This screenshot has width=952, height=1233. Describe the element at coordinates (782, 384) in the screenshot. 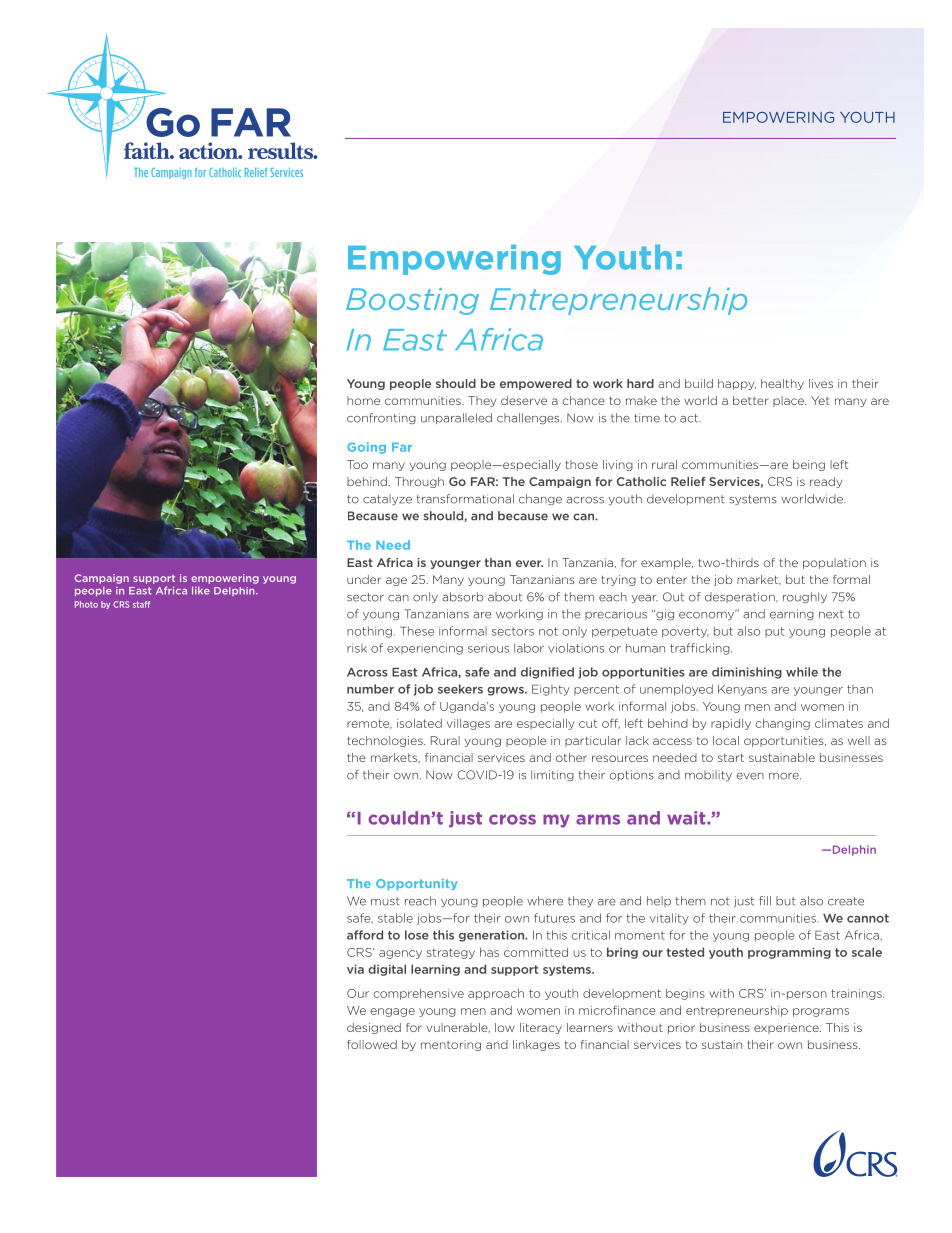

I see `healthy` at that location.
